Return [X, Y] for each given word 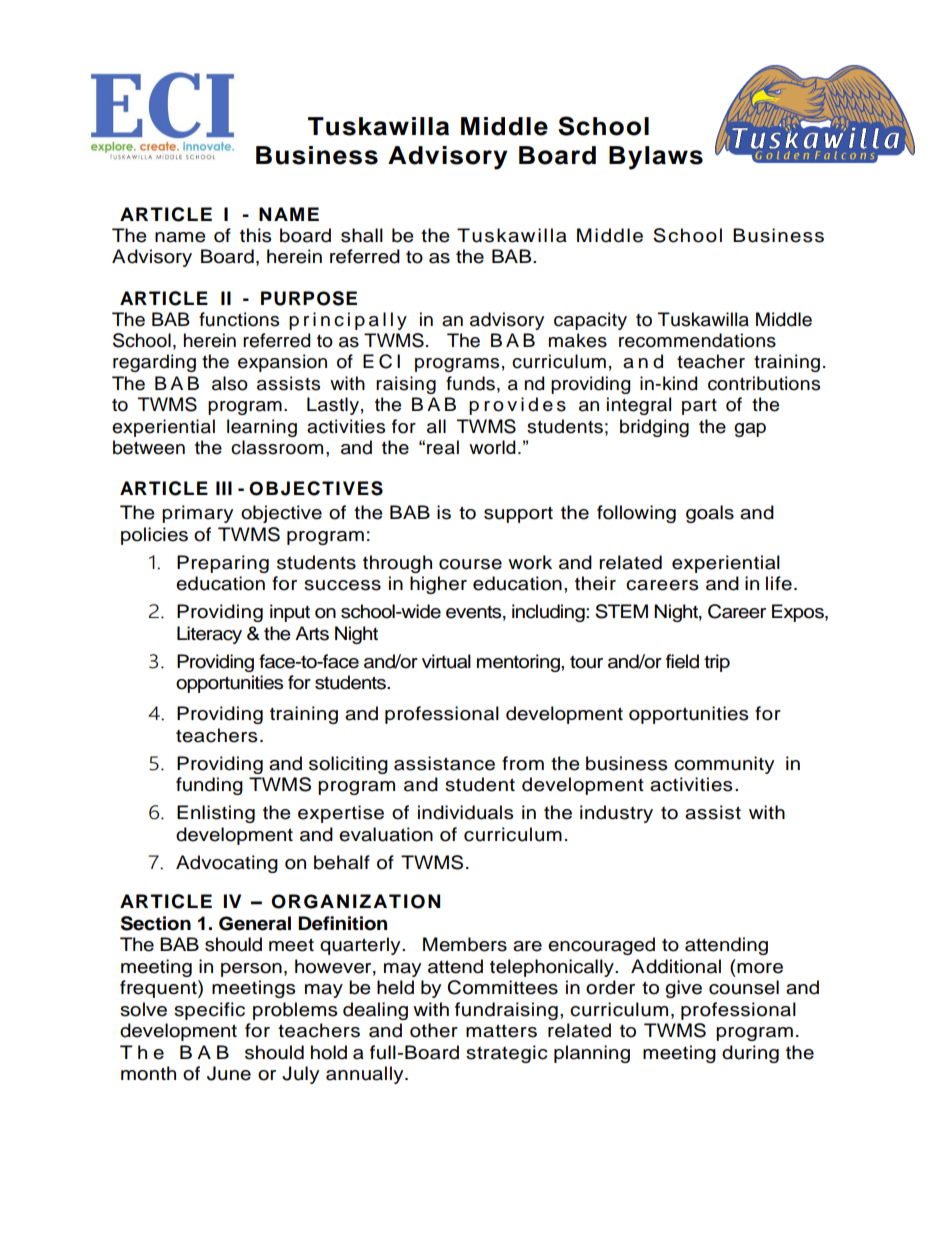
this [256, 235]
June [229, 1073]
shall [362, 235]
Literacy [209, 635]
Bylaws [656, 158]
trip [717, 663]
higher [438, 585]
